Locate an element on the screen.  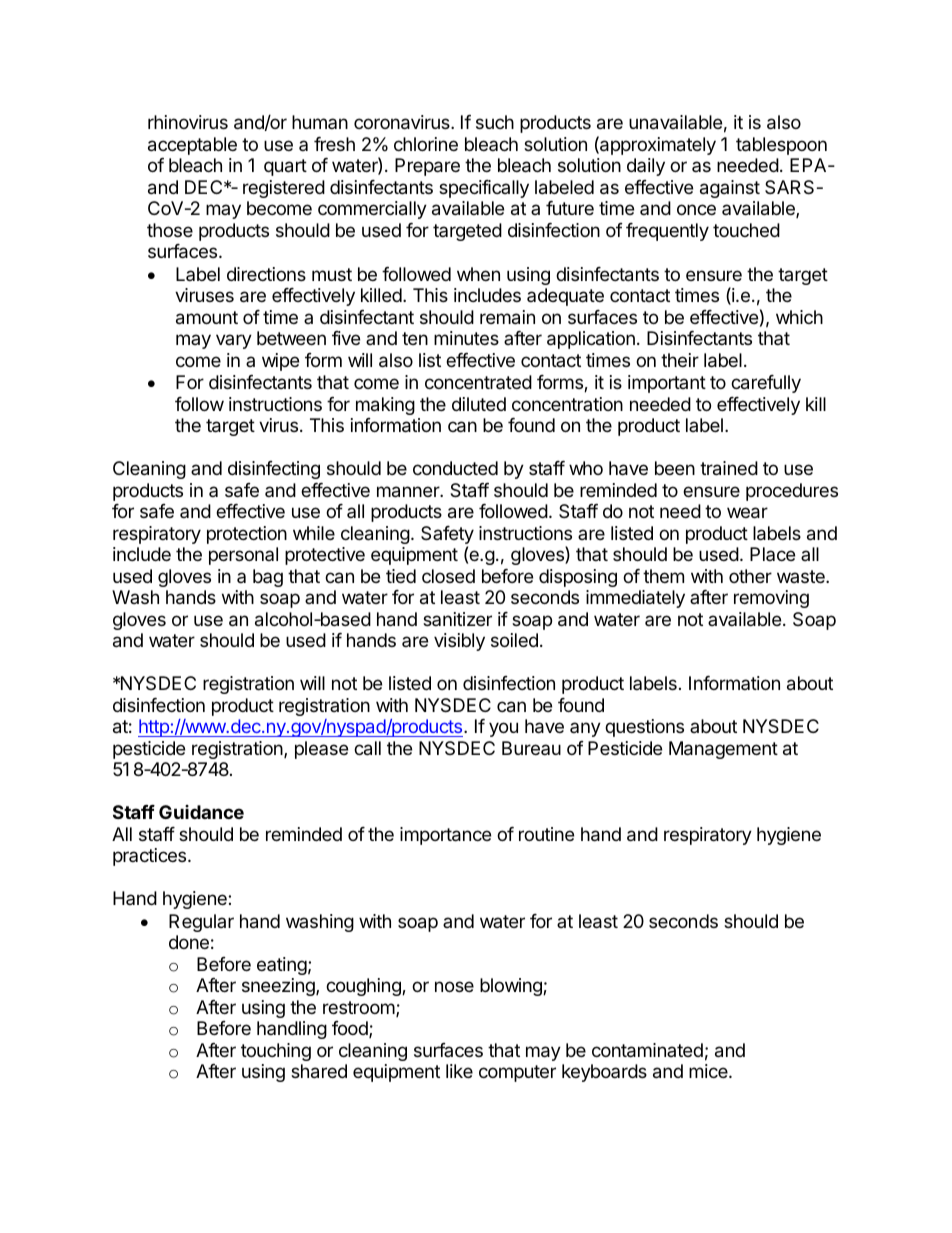
sanitizer is located at coordinates (457, 619).
